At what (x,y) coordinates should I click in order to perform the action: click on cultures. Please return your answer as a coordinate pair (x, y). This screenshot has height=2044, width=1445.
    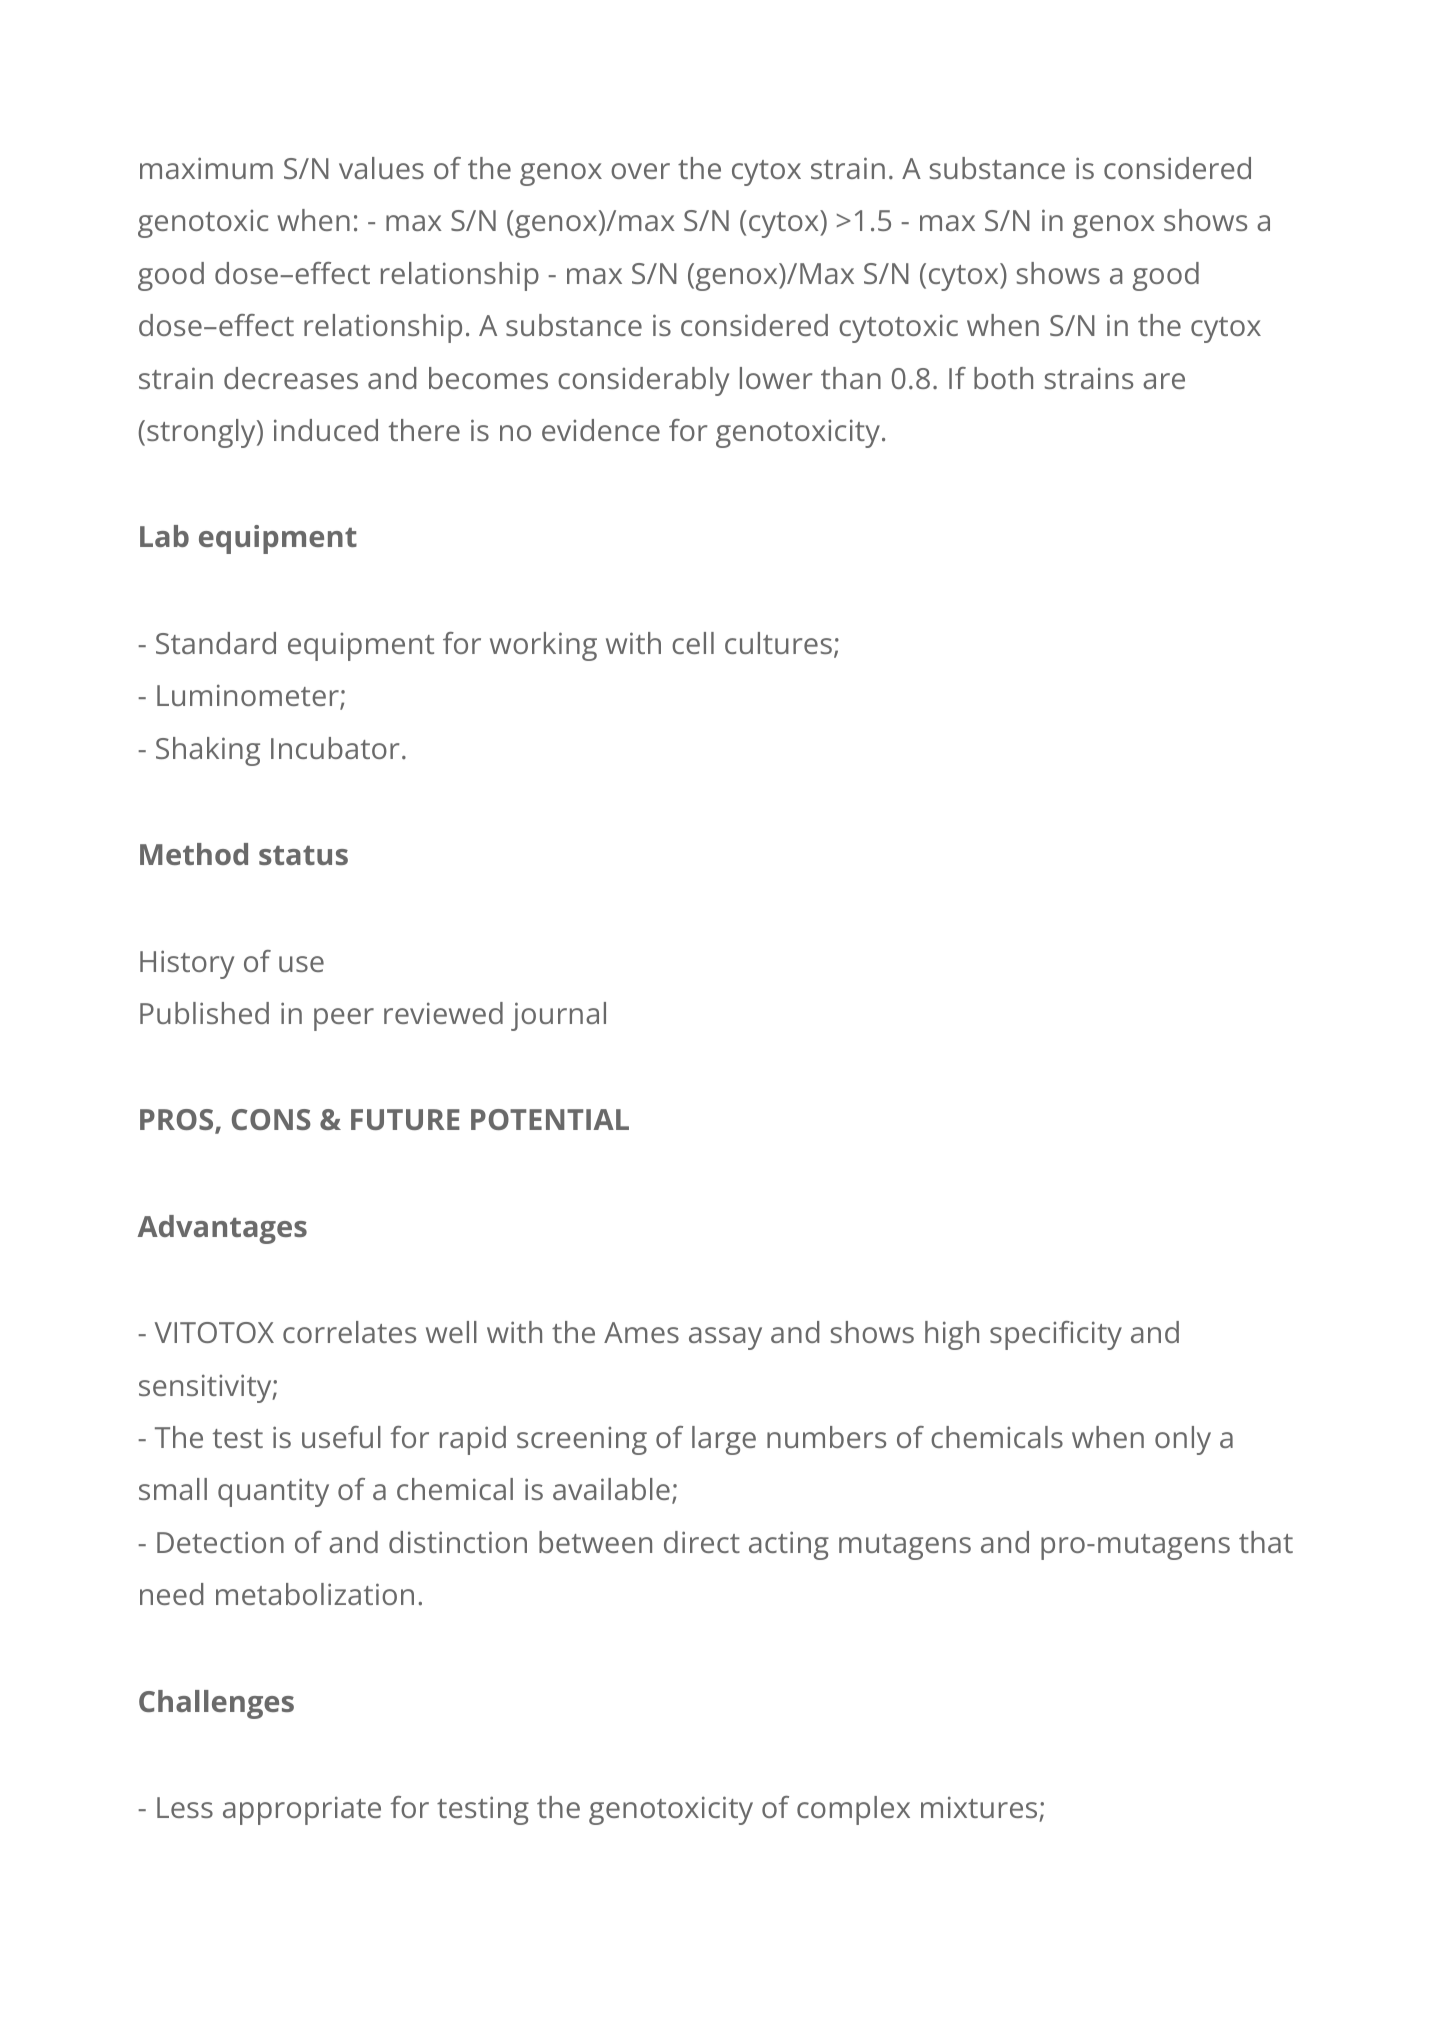
    Looking at the image, I should click on (778, 643).
